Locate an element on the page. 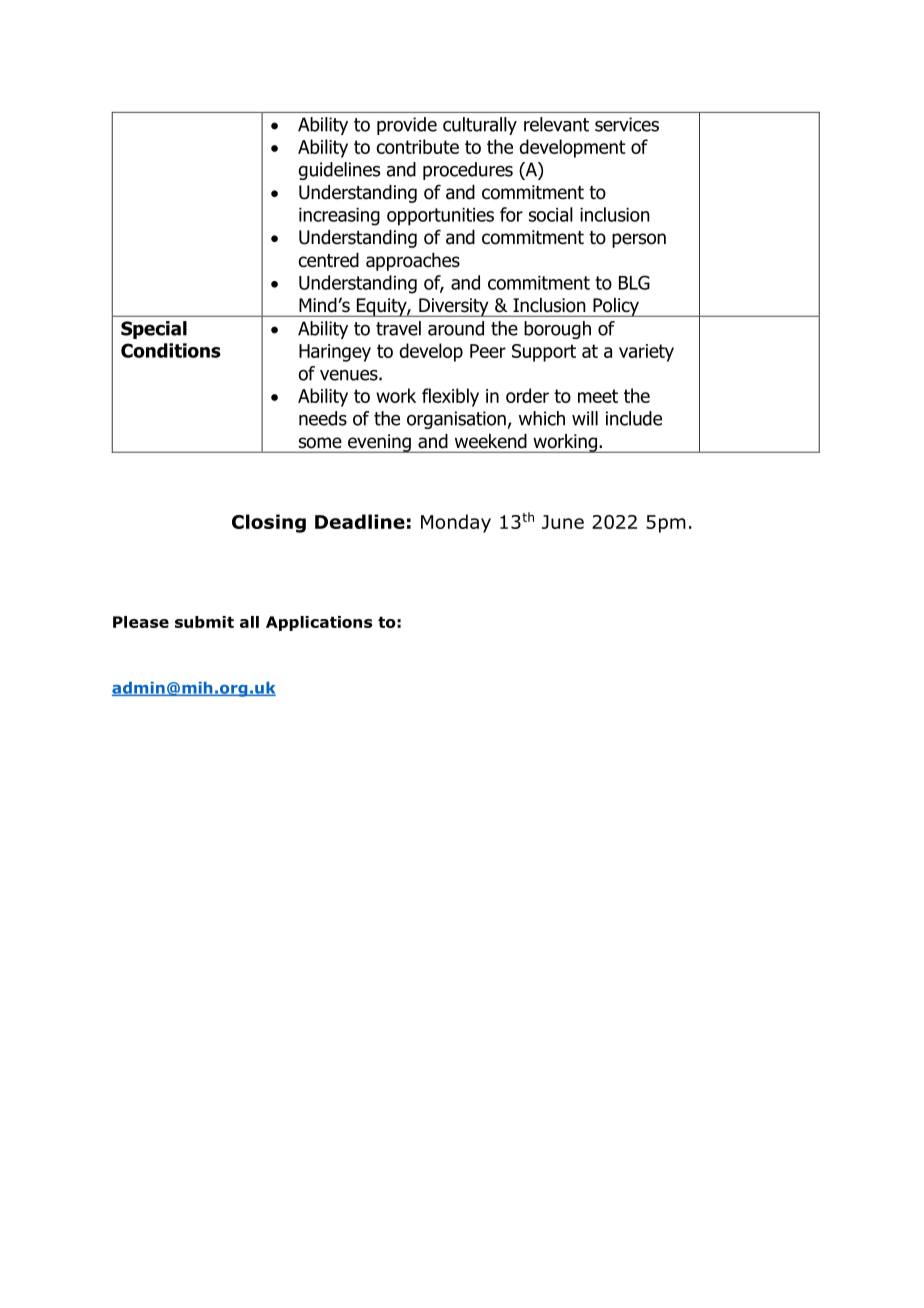  approaches is located at coordinates (413, 262).
